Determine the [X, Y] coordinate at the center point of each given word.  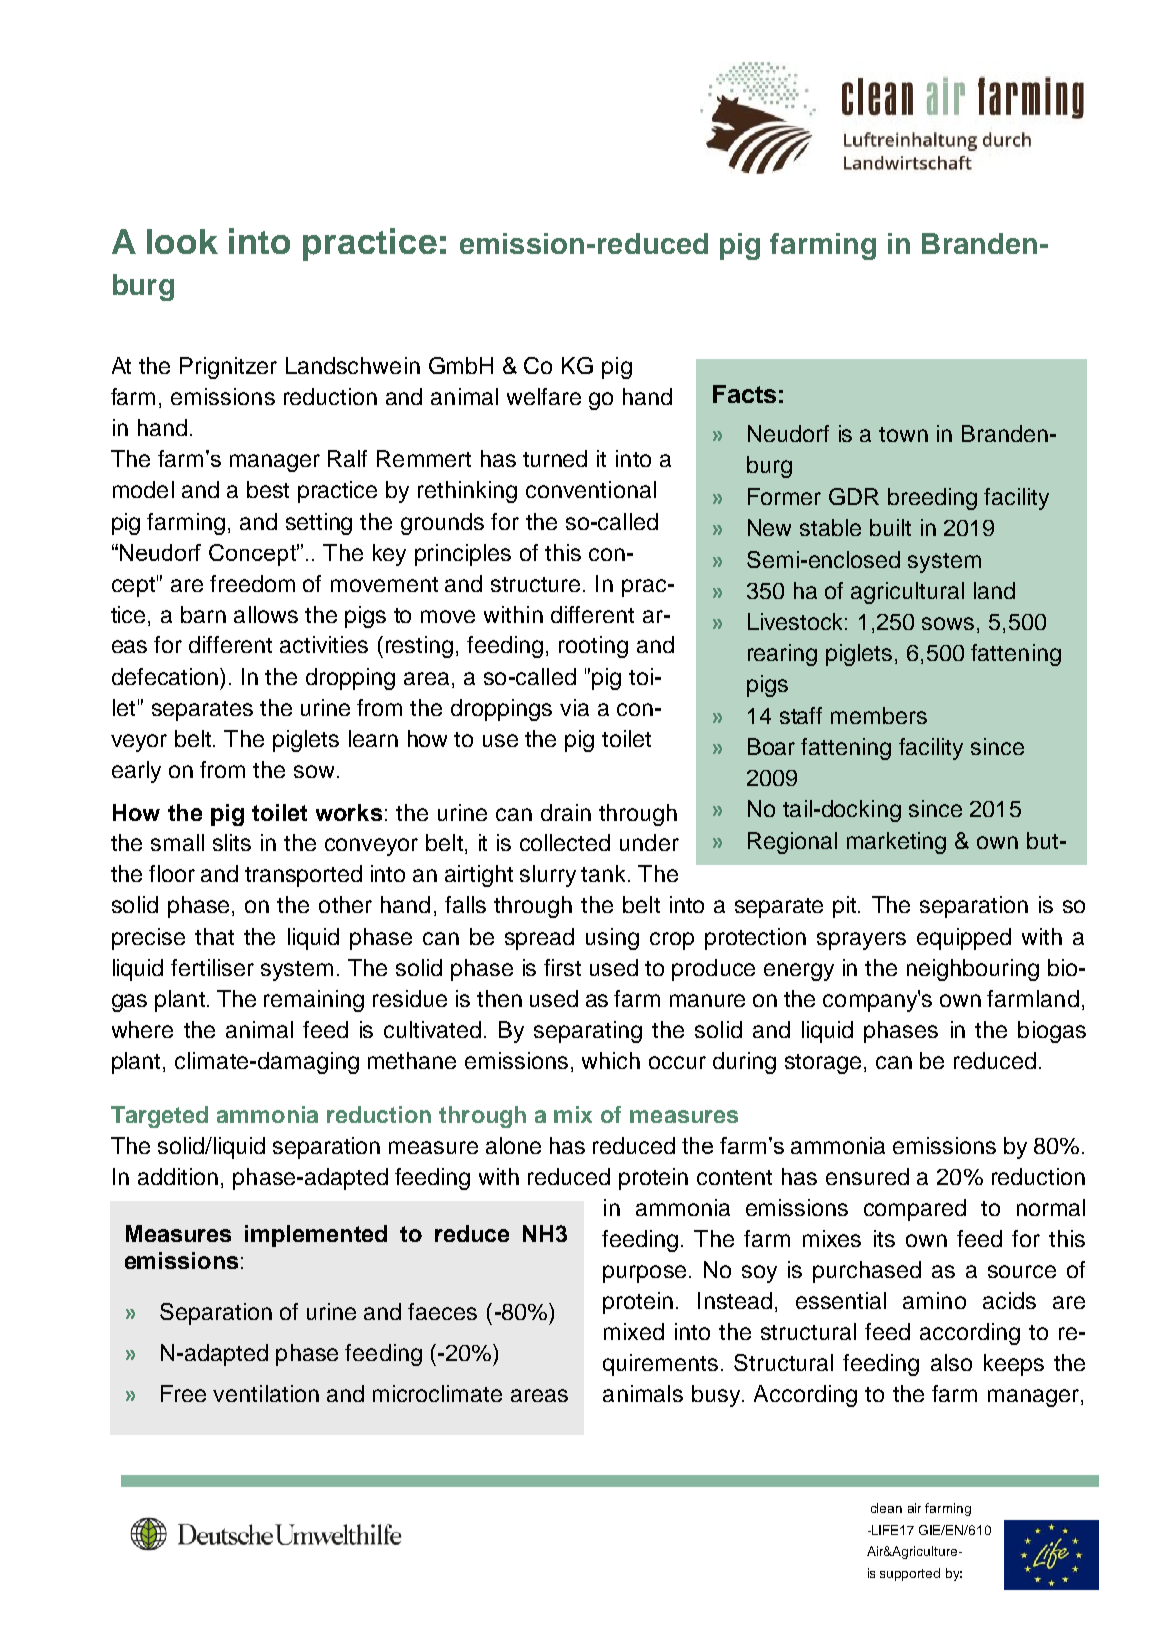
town [903, 434]
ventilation [266, 1393]
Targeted [159, 1117]
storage [823, 1064]
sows [948, 623]
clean [886, 1508]
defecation [165, 676]
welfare [544, 396]
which [611, 1060]
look [182, 241]
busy [717, 1396]
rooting [593, 647]
